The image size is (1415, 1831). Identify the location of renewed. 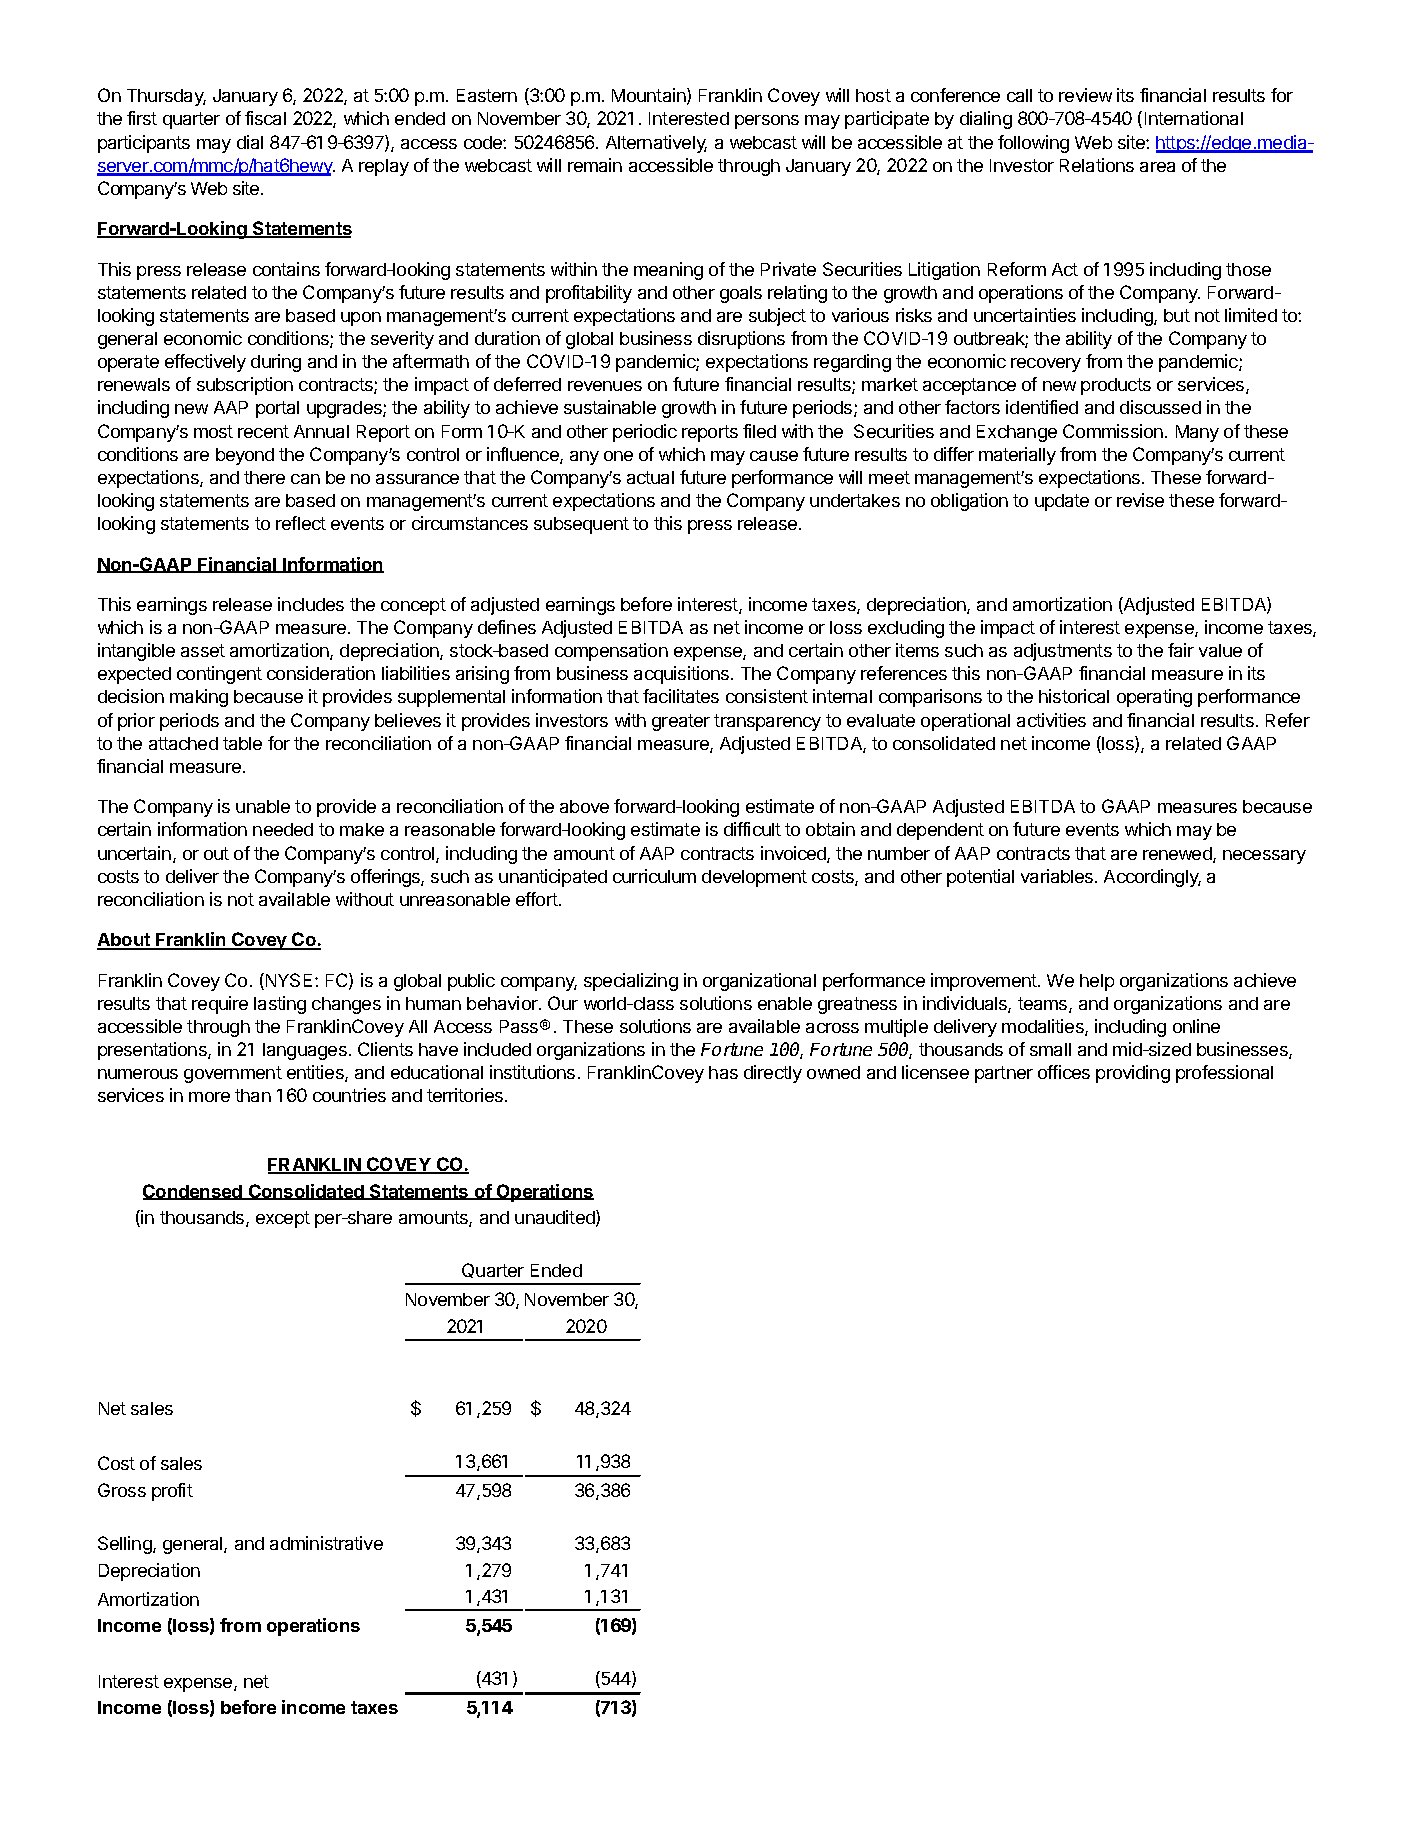
(1178, 855).
